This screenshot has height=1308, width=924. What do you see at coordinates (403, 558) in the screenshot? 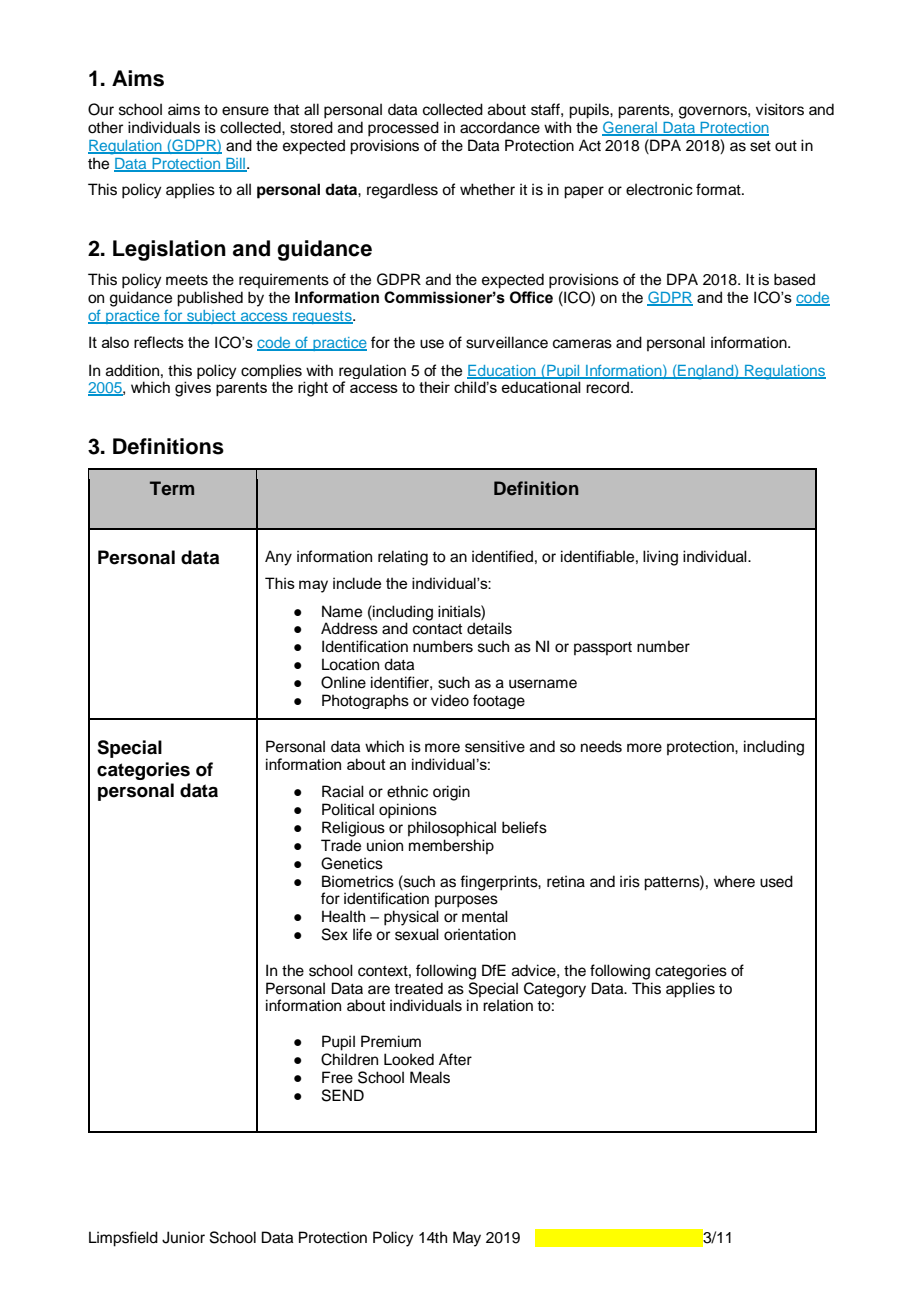
I see `relating` at bounding box center [403, 558].
